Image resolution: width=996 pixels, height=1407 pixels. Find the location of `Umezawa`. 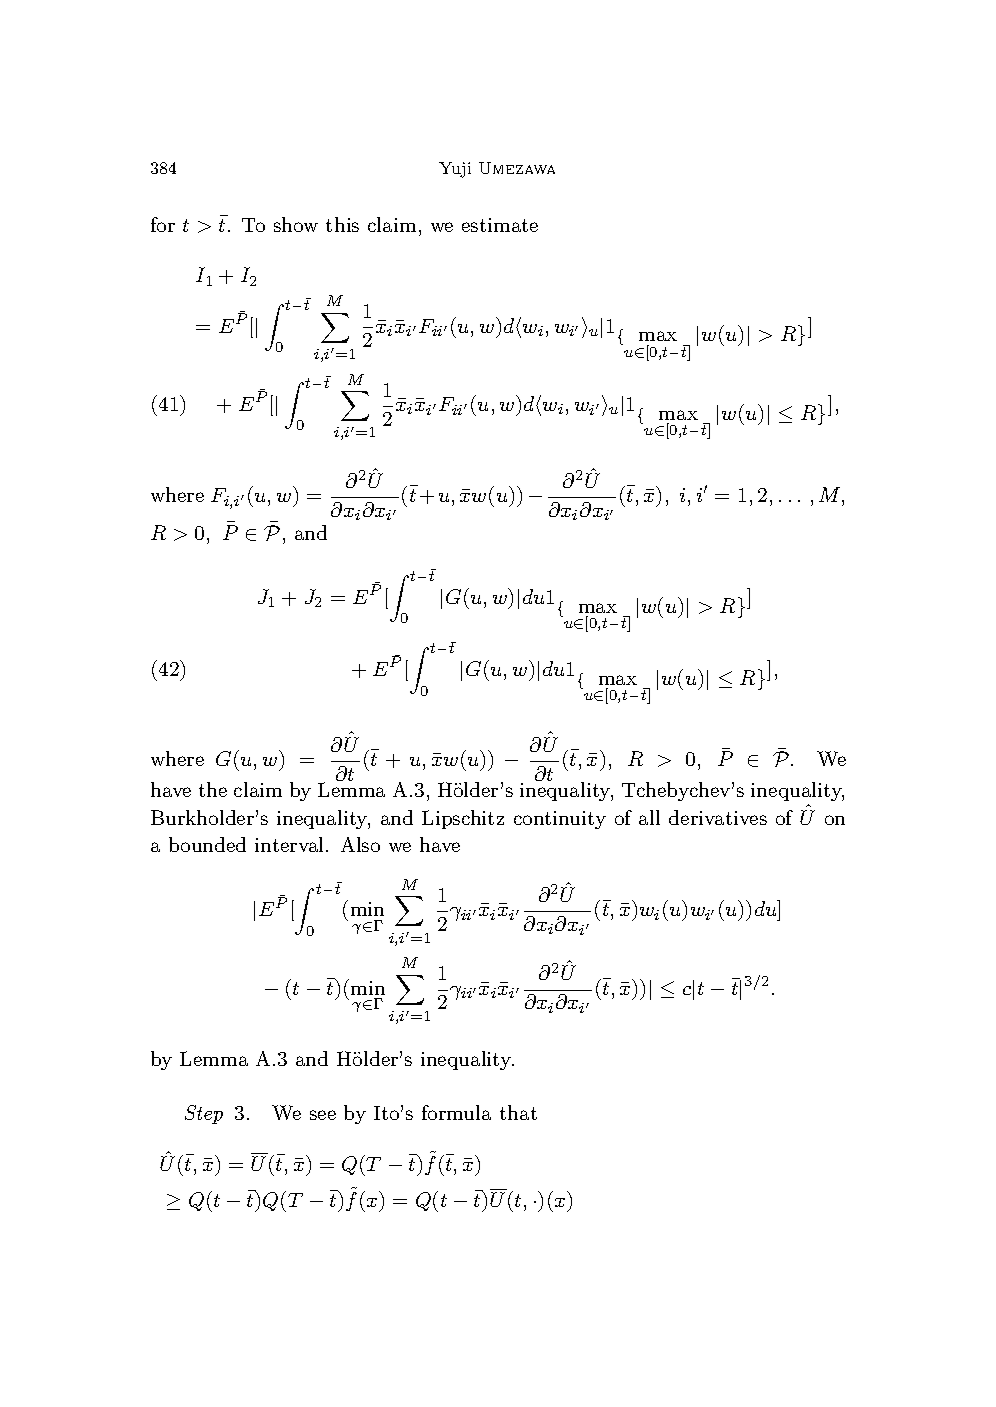

Umezawa is located at coordinates (517, 168).
